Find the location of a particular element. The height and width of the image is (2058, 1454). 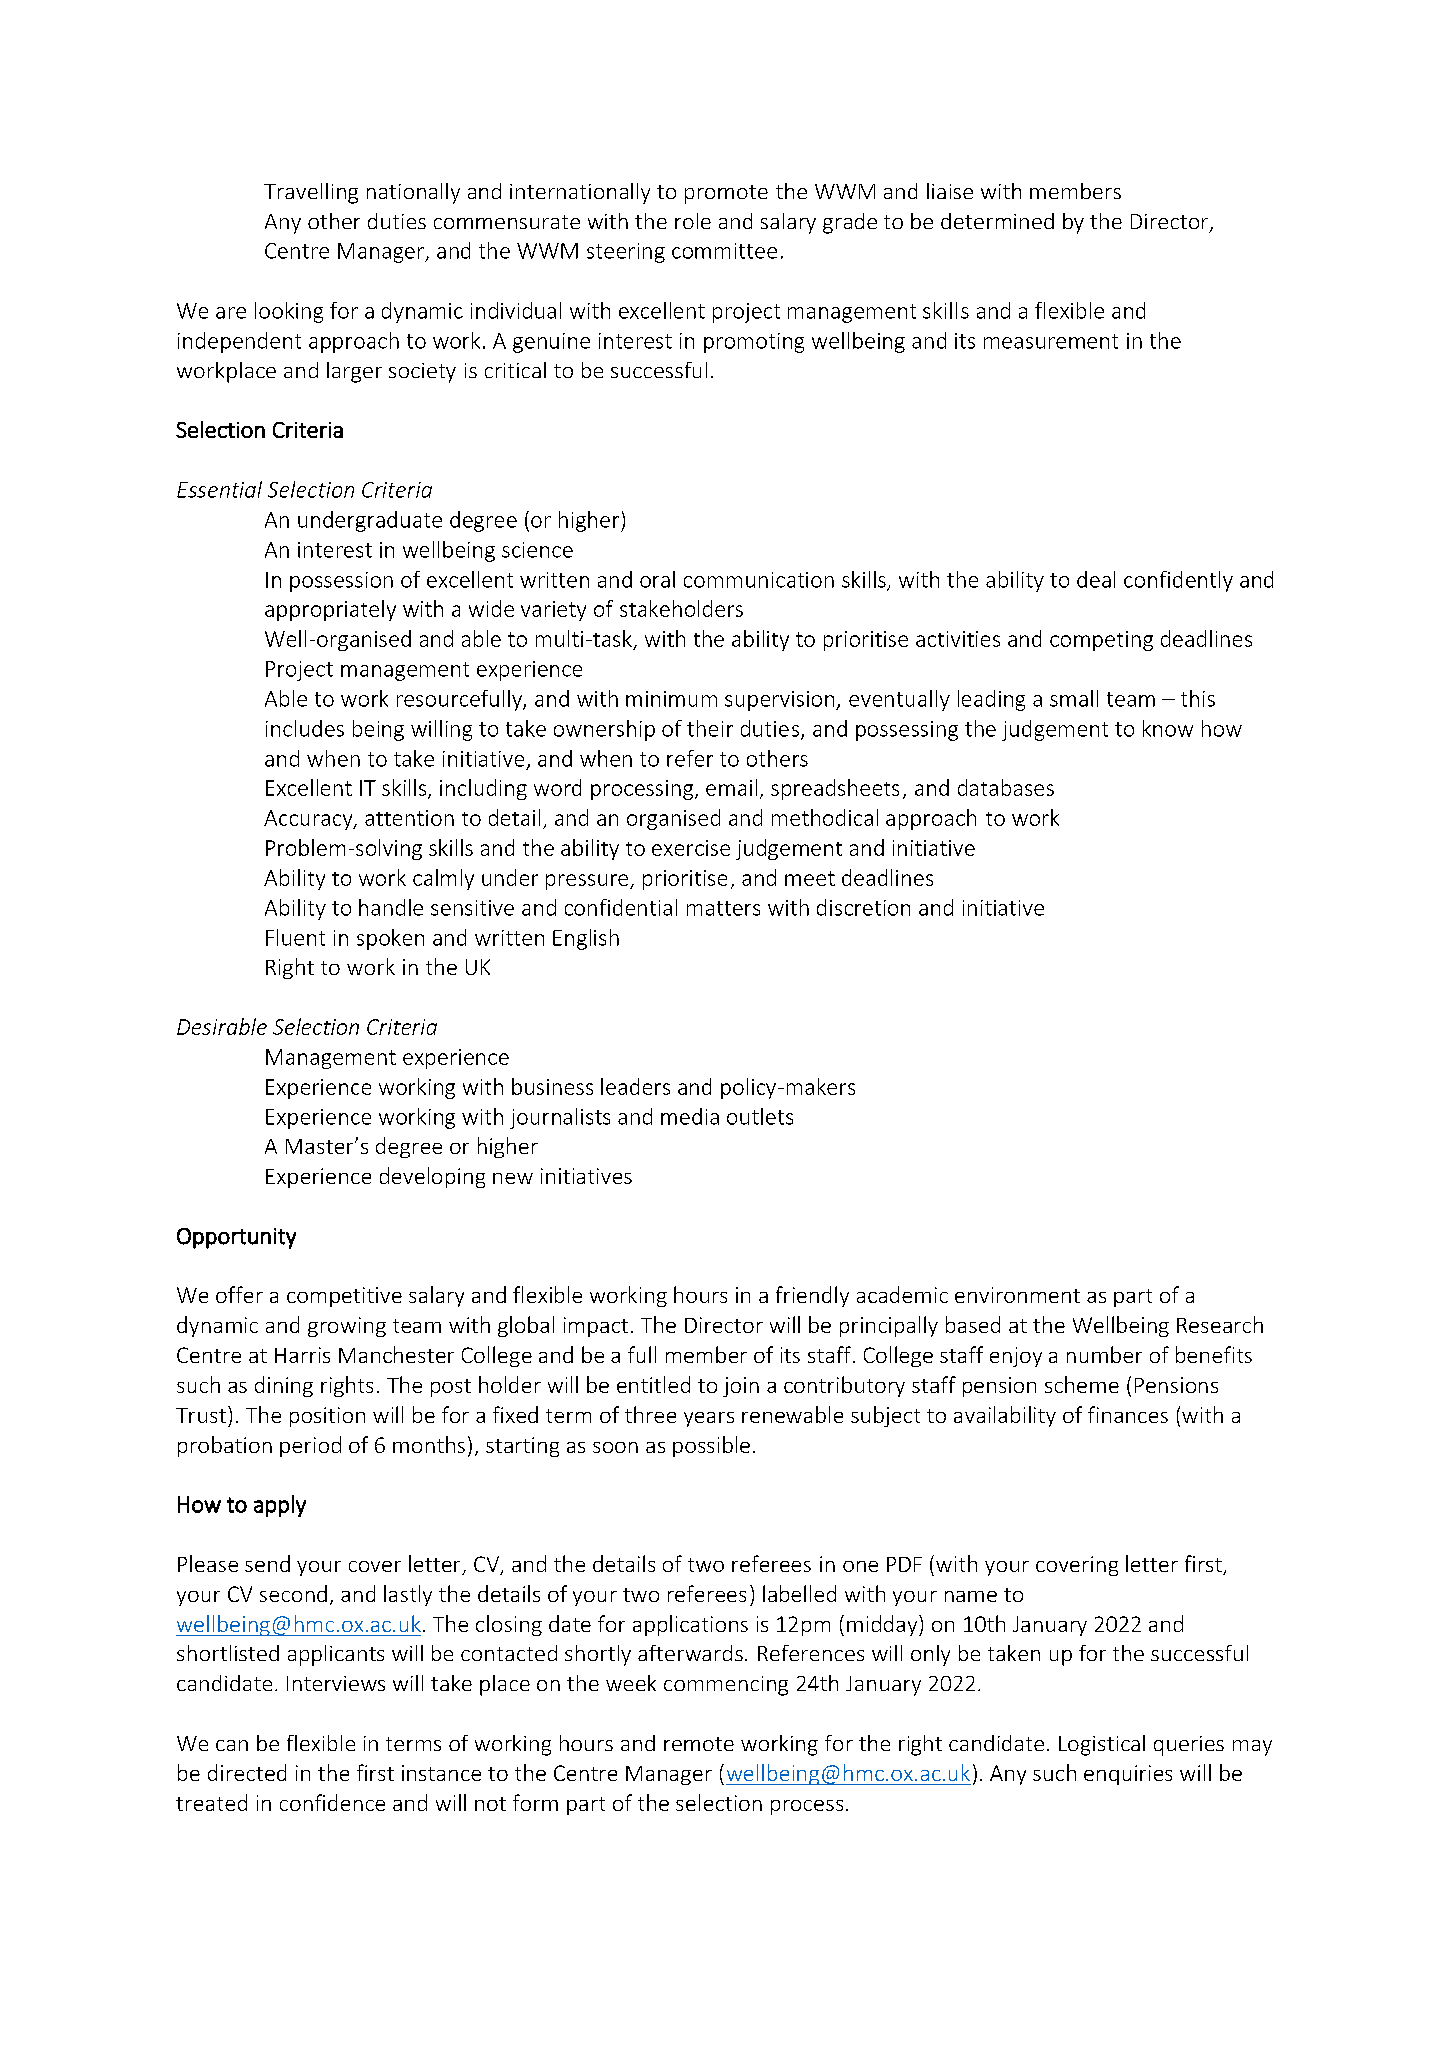

confidence is located at coordinates (332, 1802).
